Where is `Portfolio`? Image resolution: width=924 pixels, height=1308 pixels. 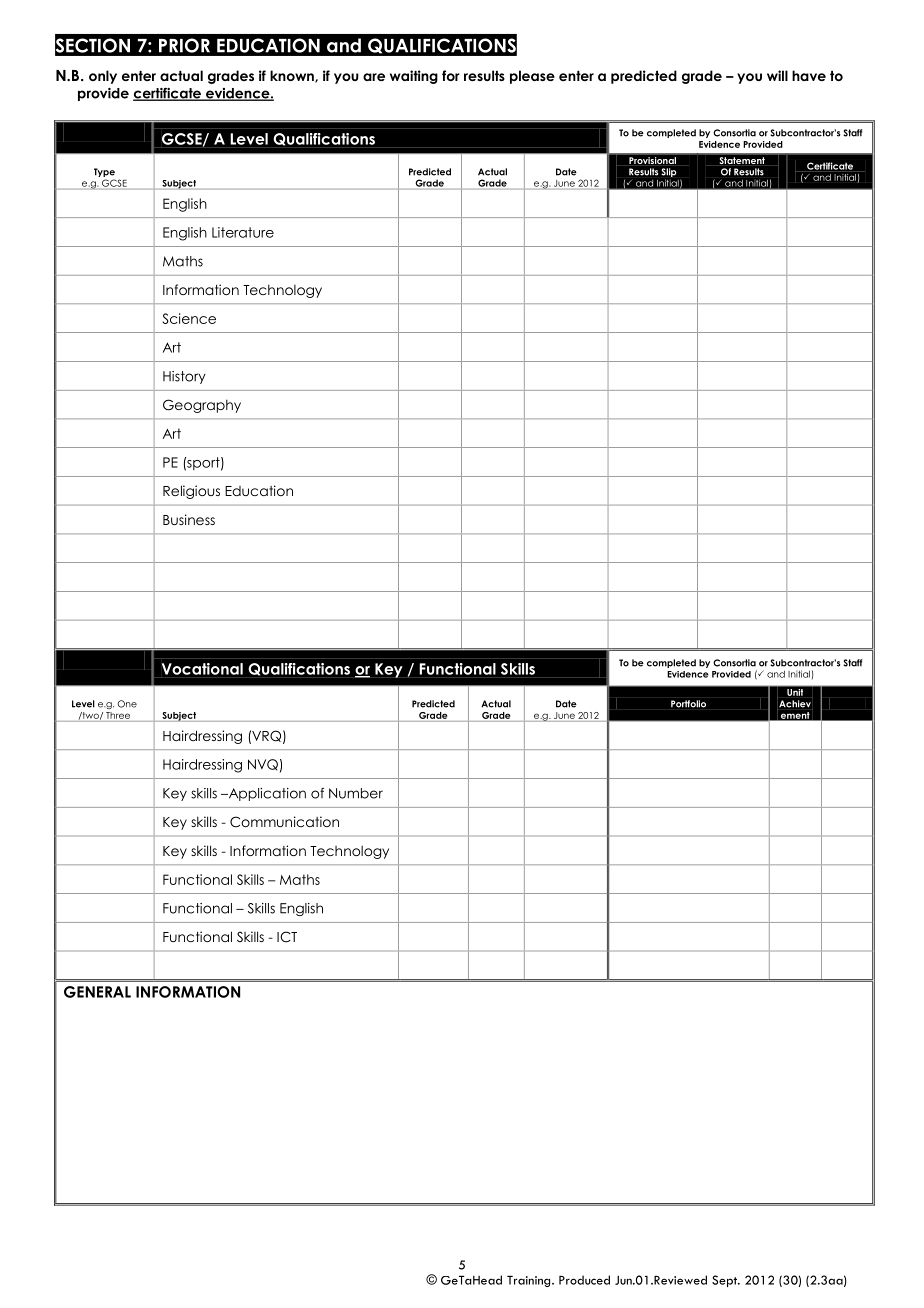 Portfolio is located at coordinates (688, 704).
